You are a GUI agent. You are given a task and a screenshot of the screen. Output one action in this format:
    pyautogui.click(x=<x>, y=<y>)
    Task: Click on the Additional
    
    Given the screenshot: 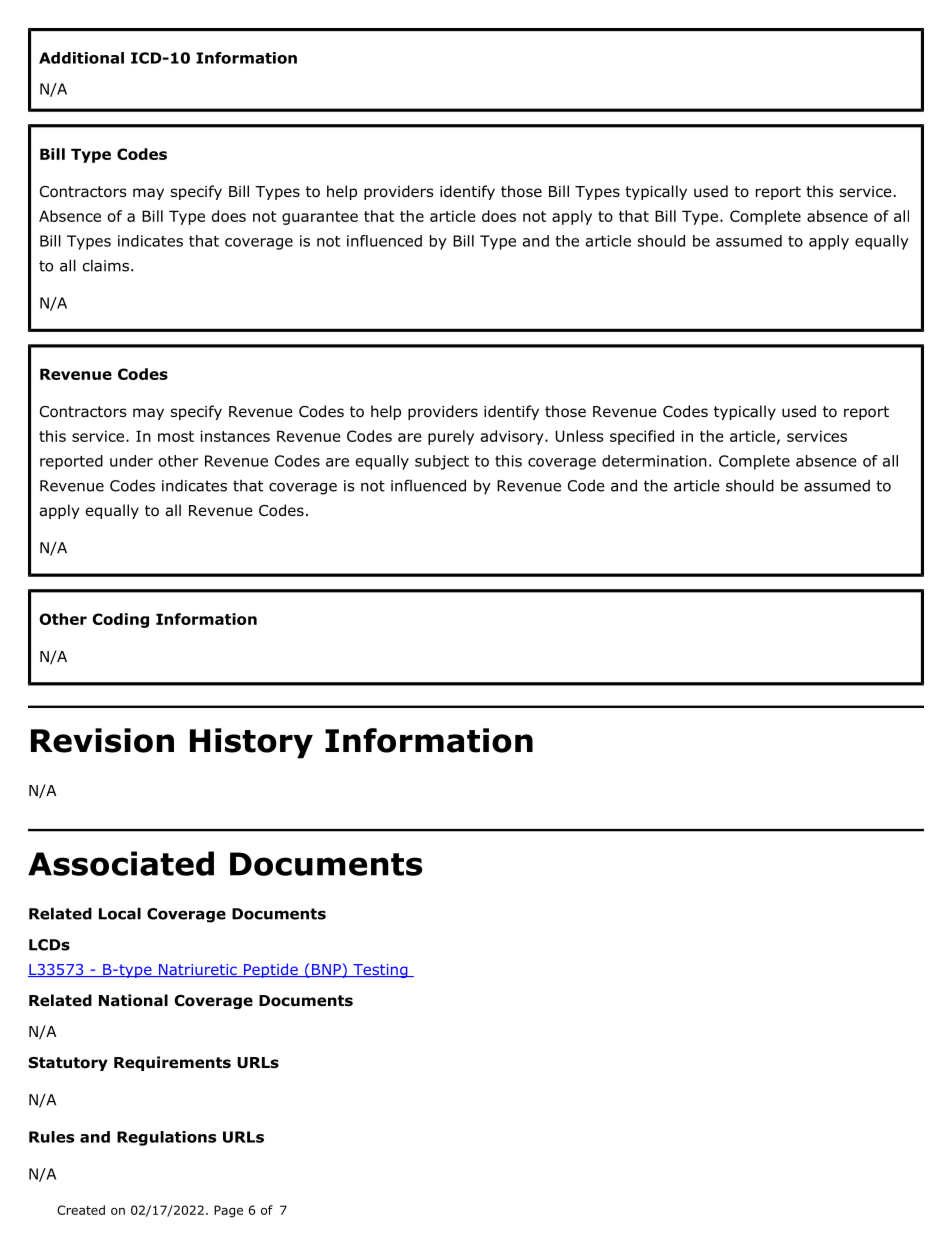 What is the action you would take?
    pyautogui.click(x=81, y=58)
